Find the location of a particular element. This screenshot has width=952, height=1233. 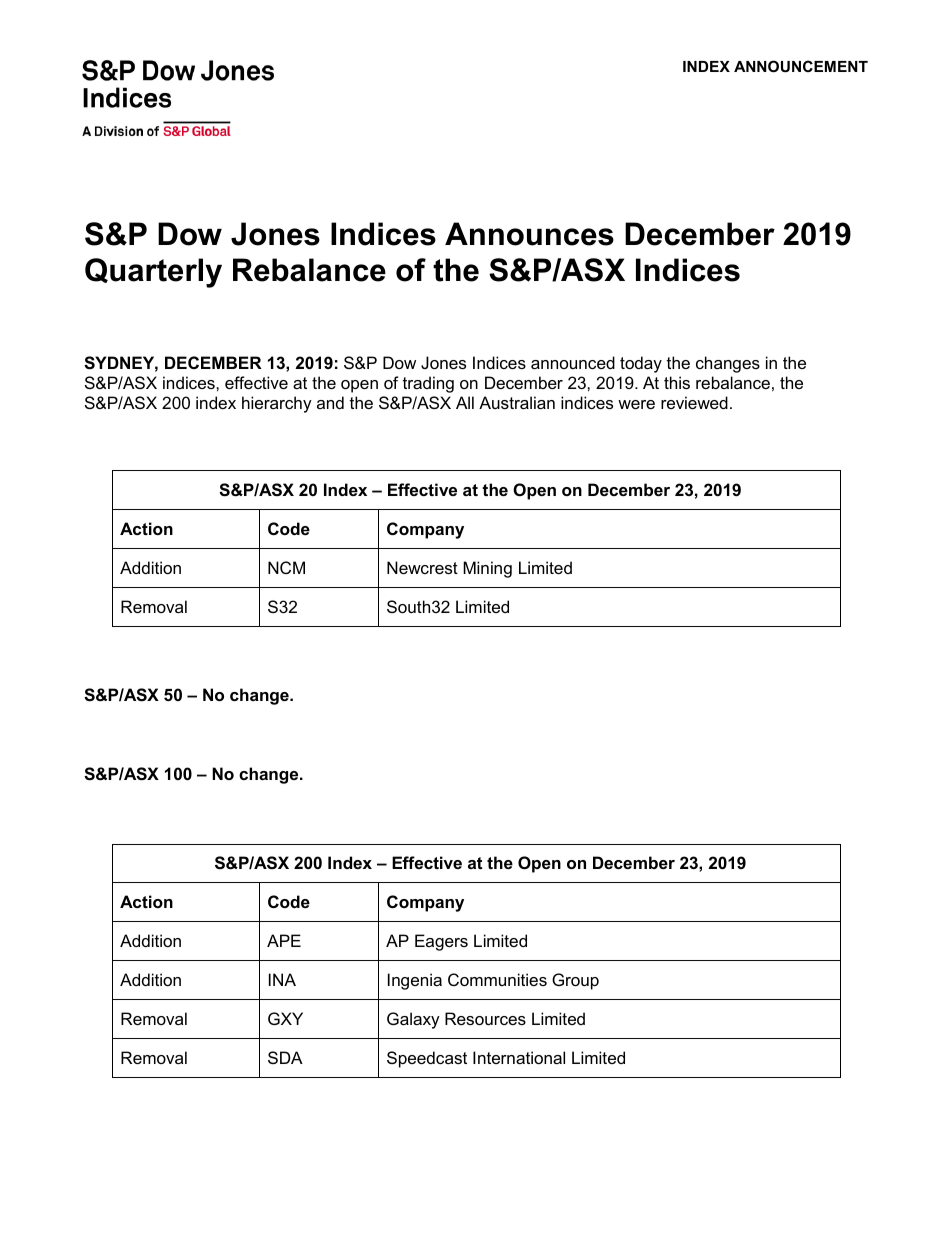

SDA is located at coordinates (285, 1057).
